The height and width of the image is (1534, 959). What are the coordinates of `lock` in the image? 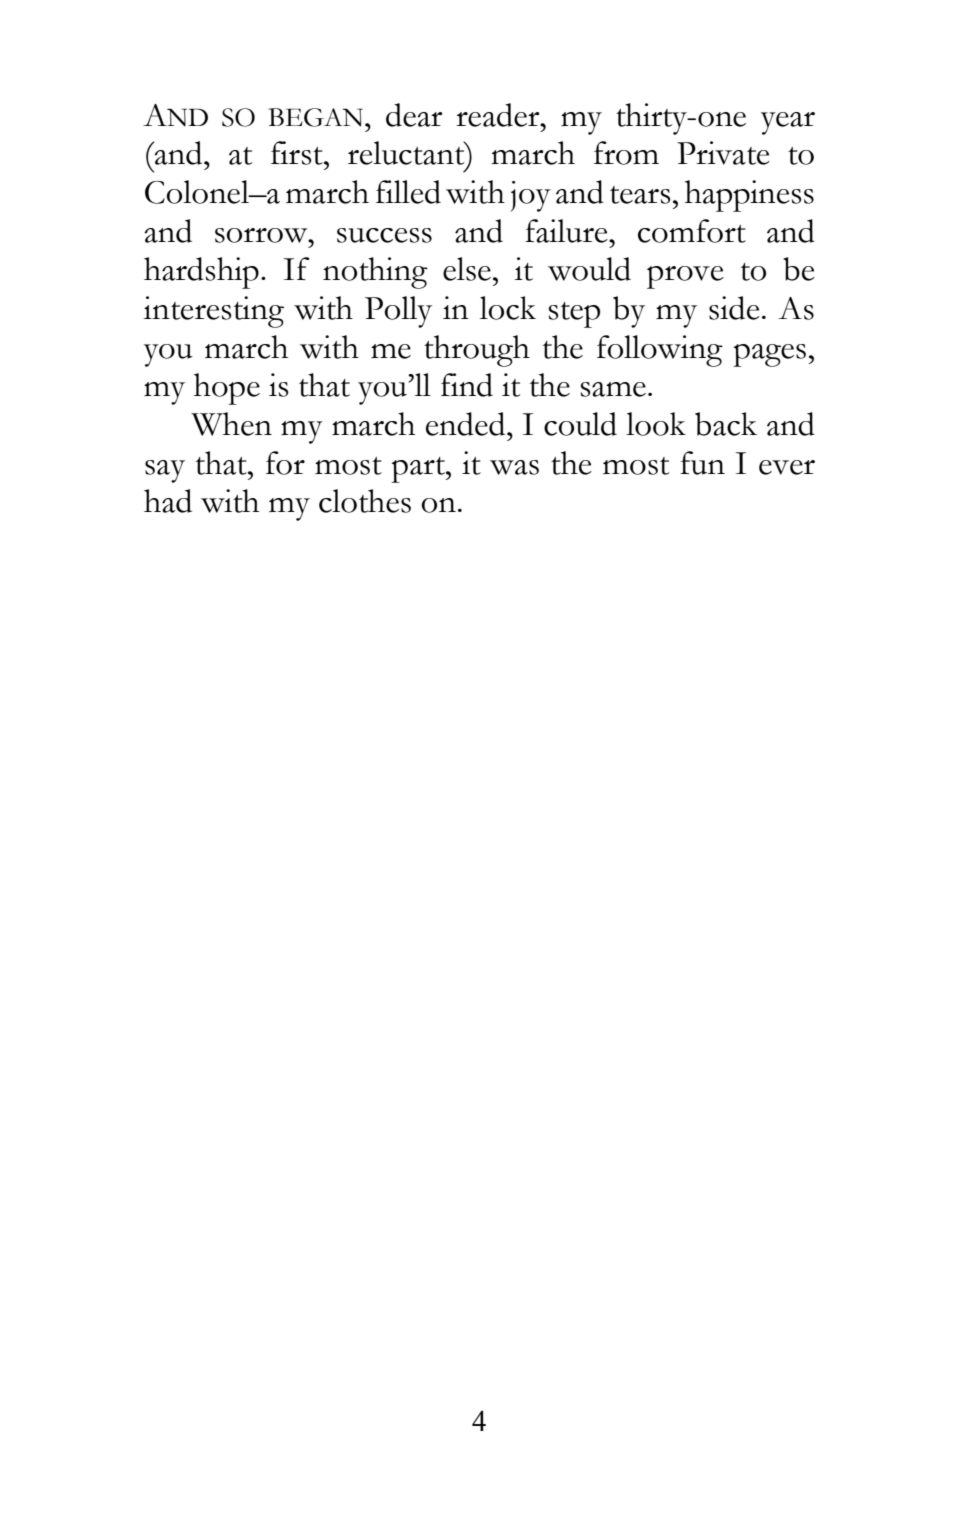 It's located at (508, 308).
